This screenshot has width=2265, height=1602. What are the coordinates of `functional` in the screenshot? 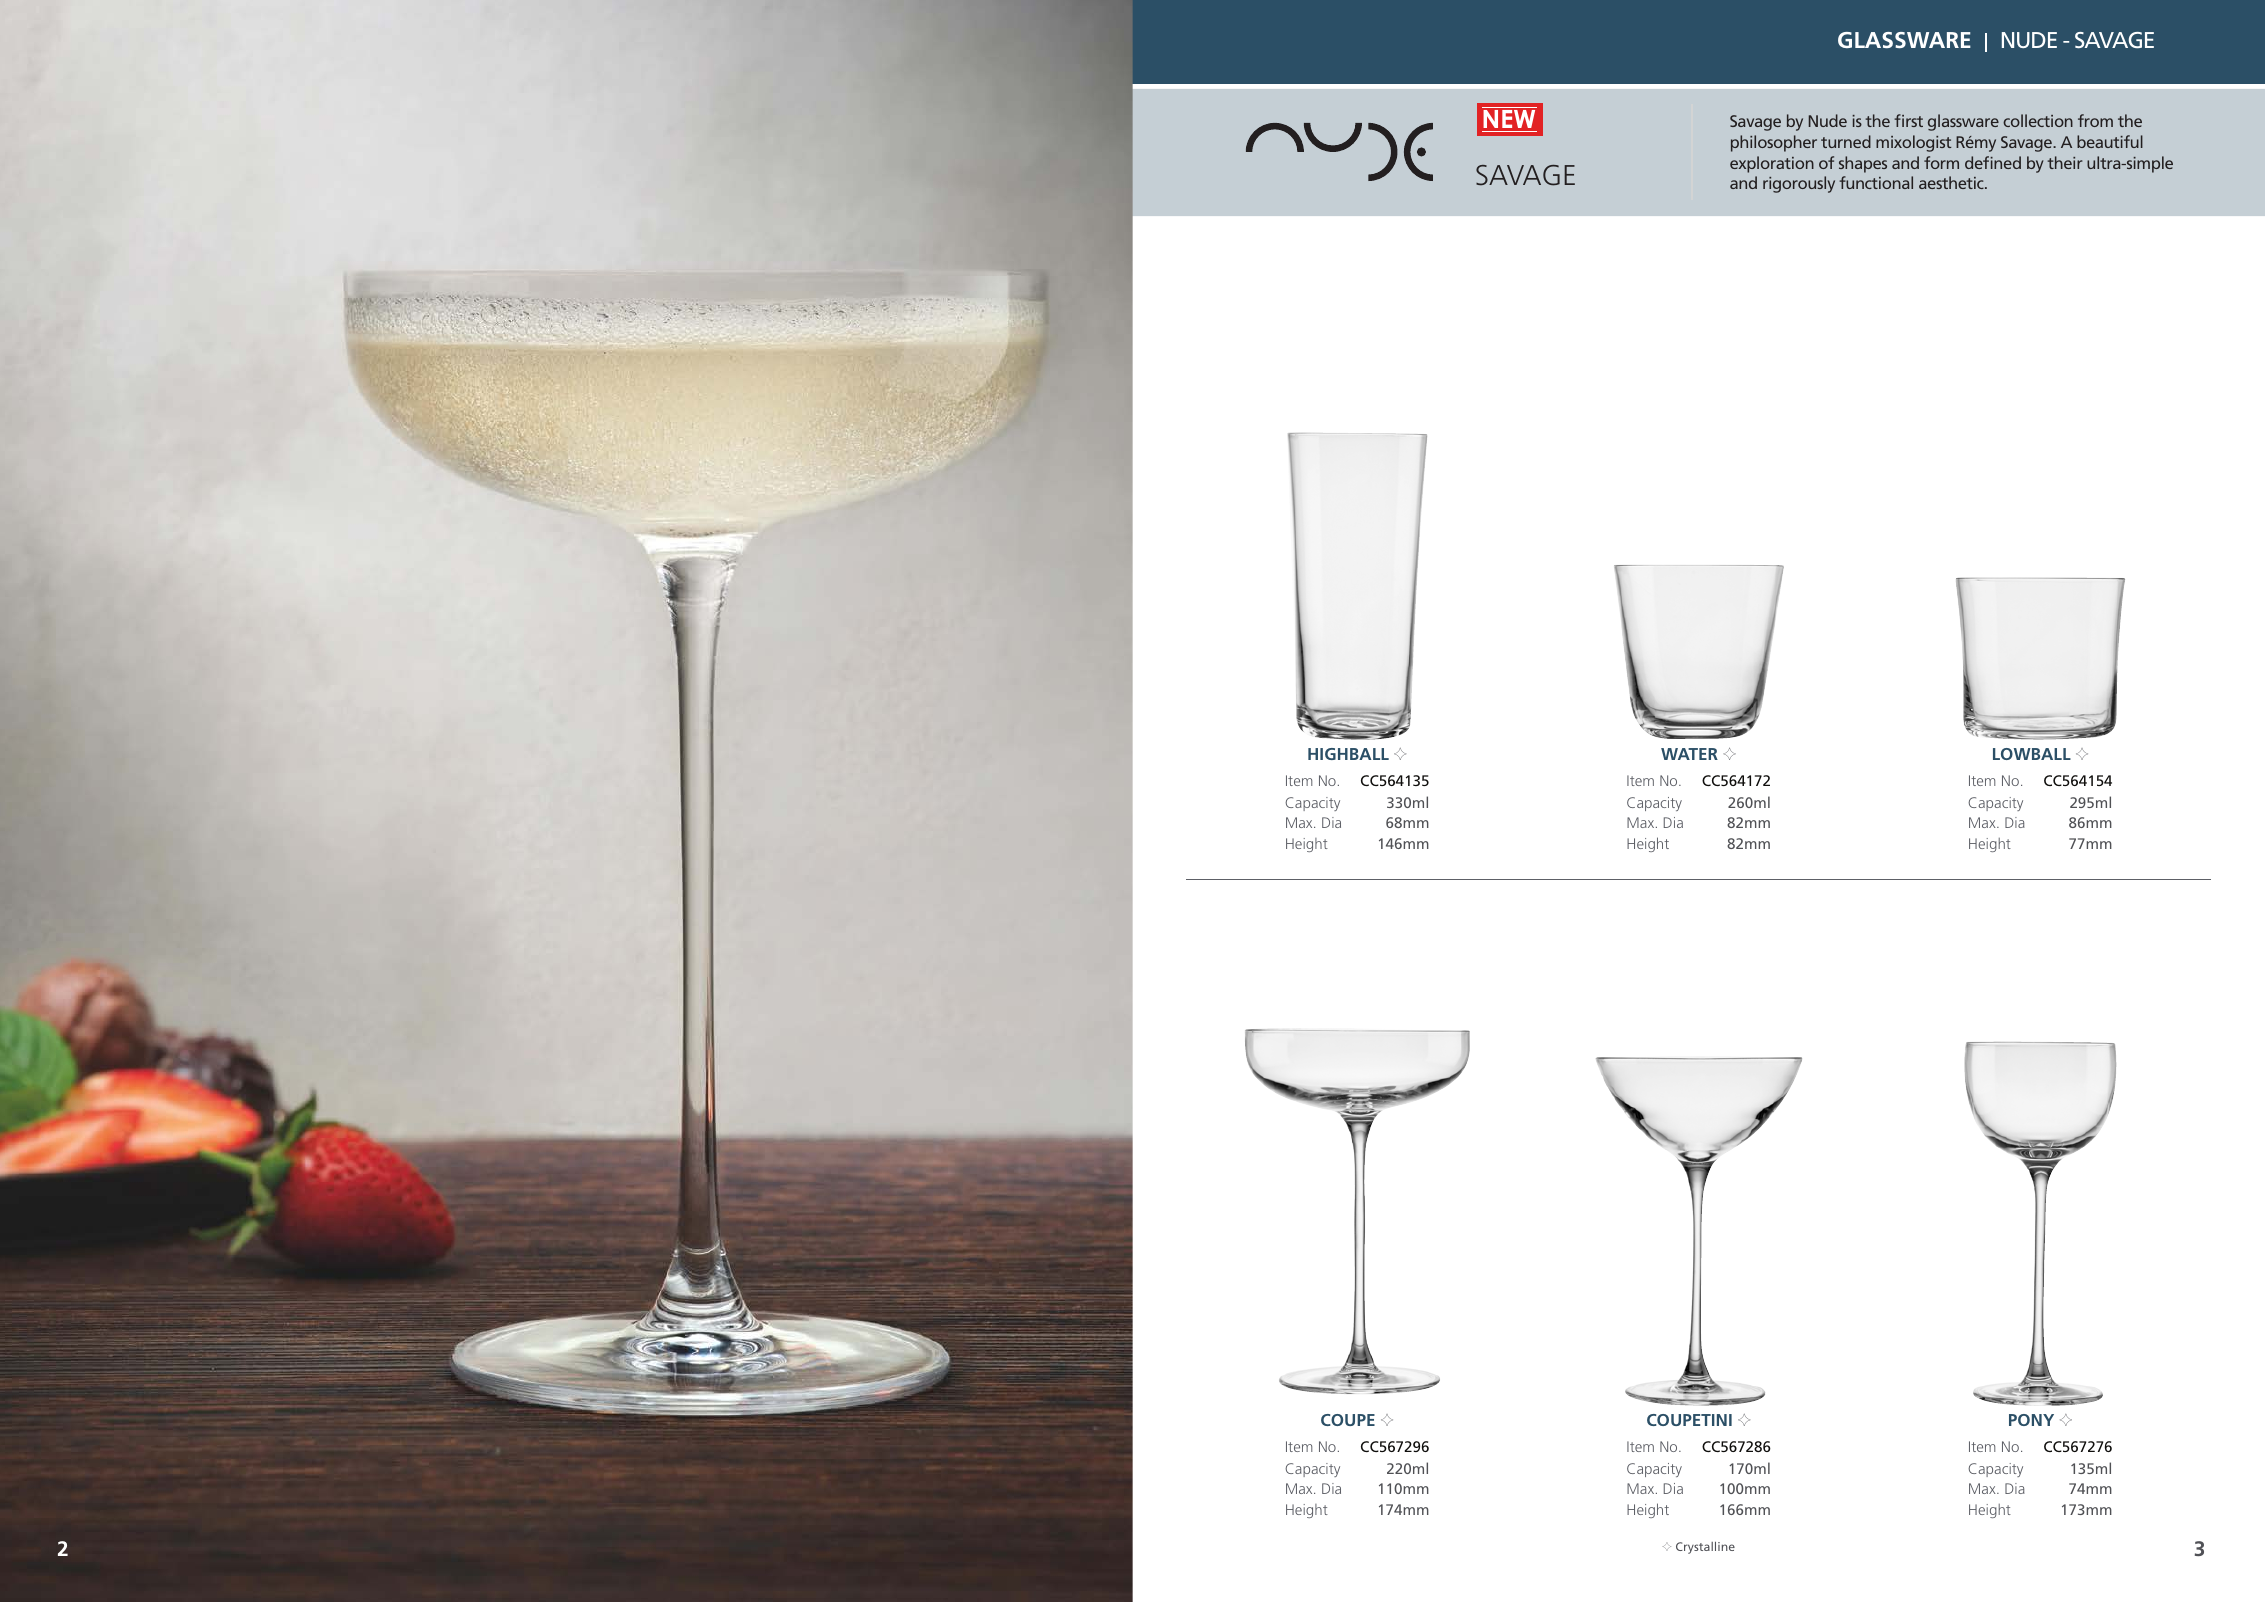 It's located at (1876, 182).
